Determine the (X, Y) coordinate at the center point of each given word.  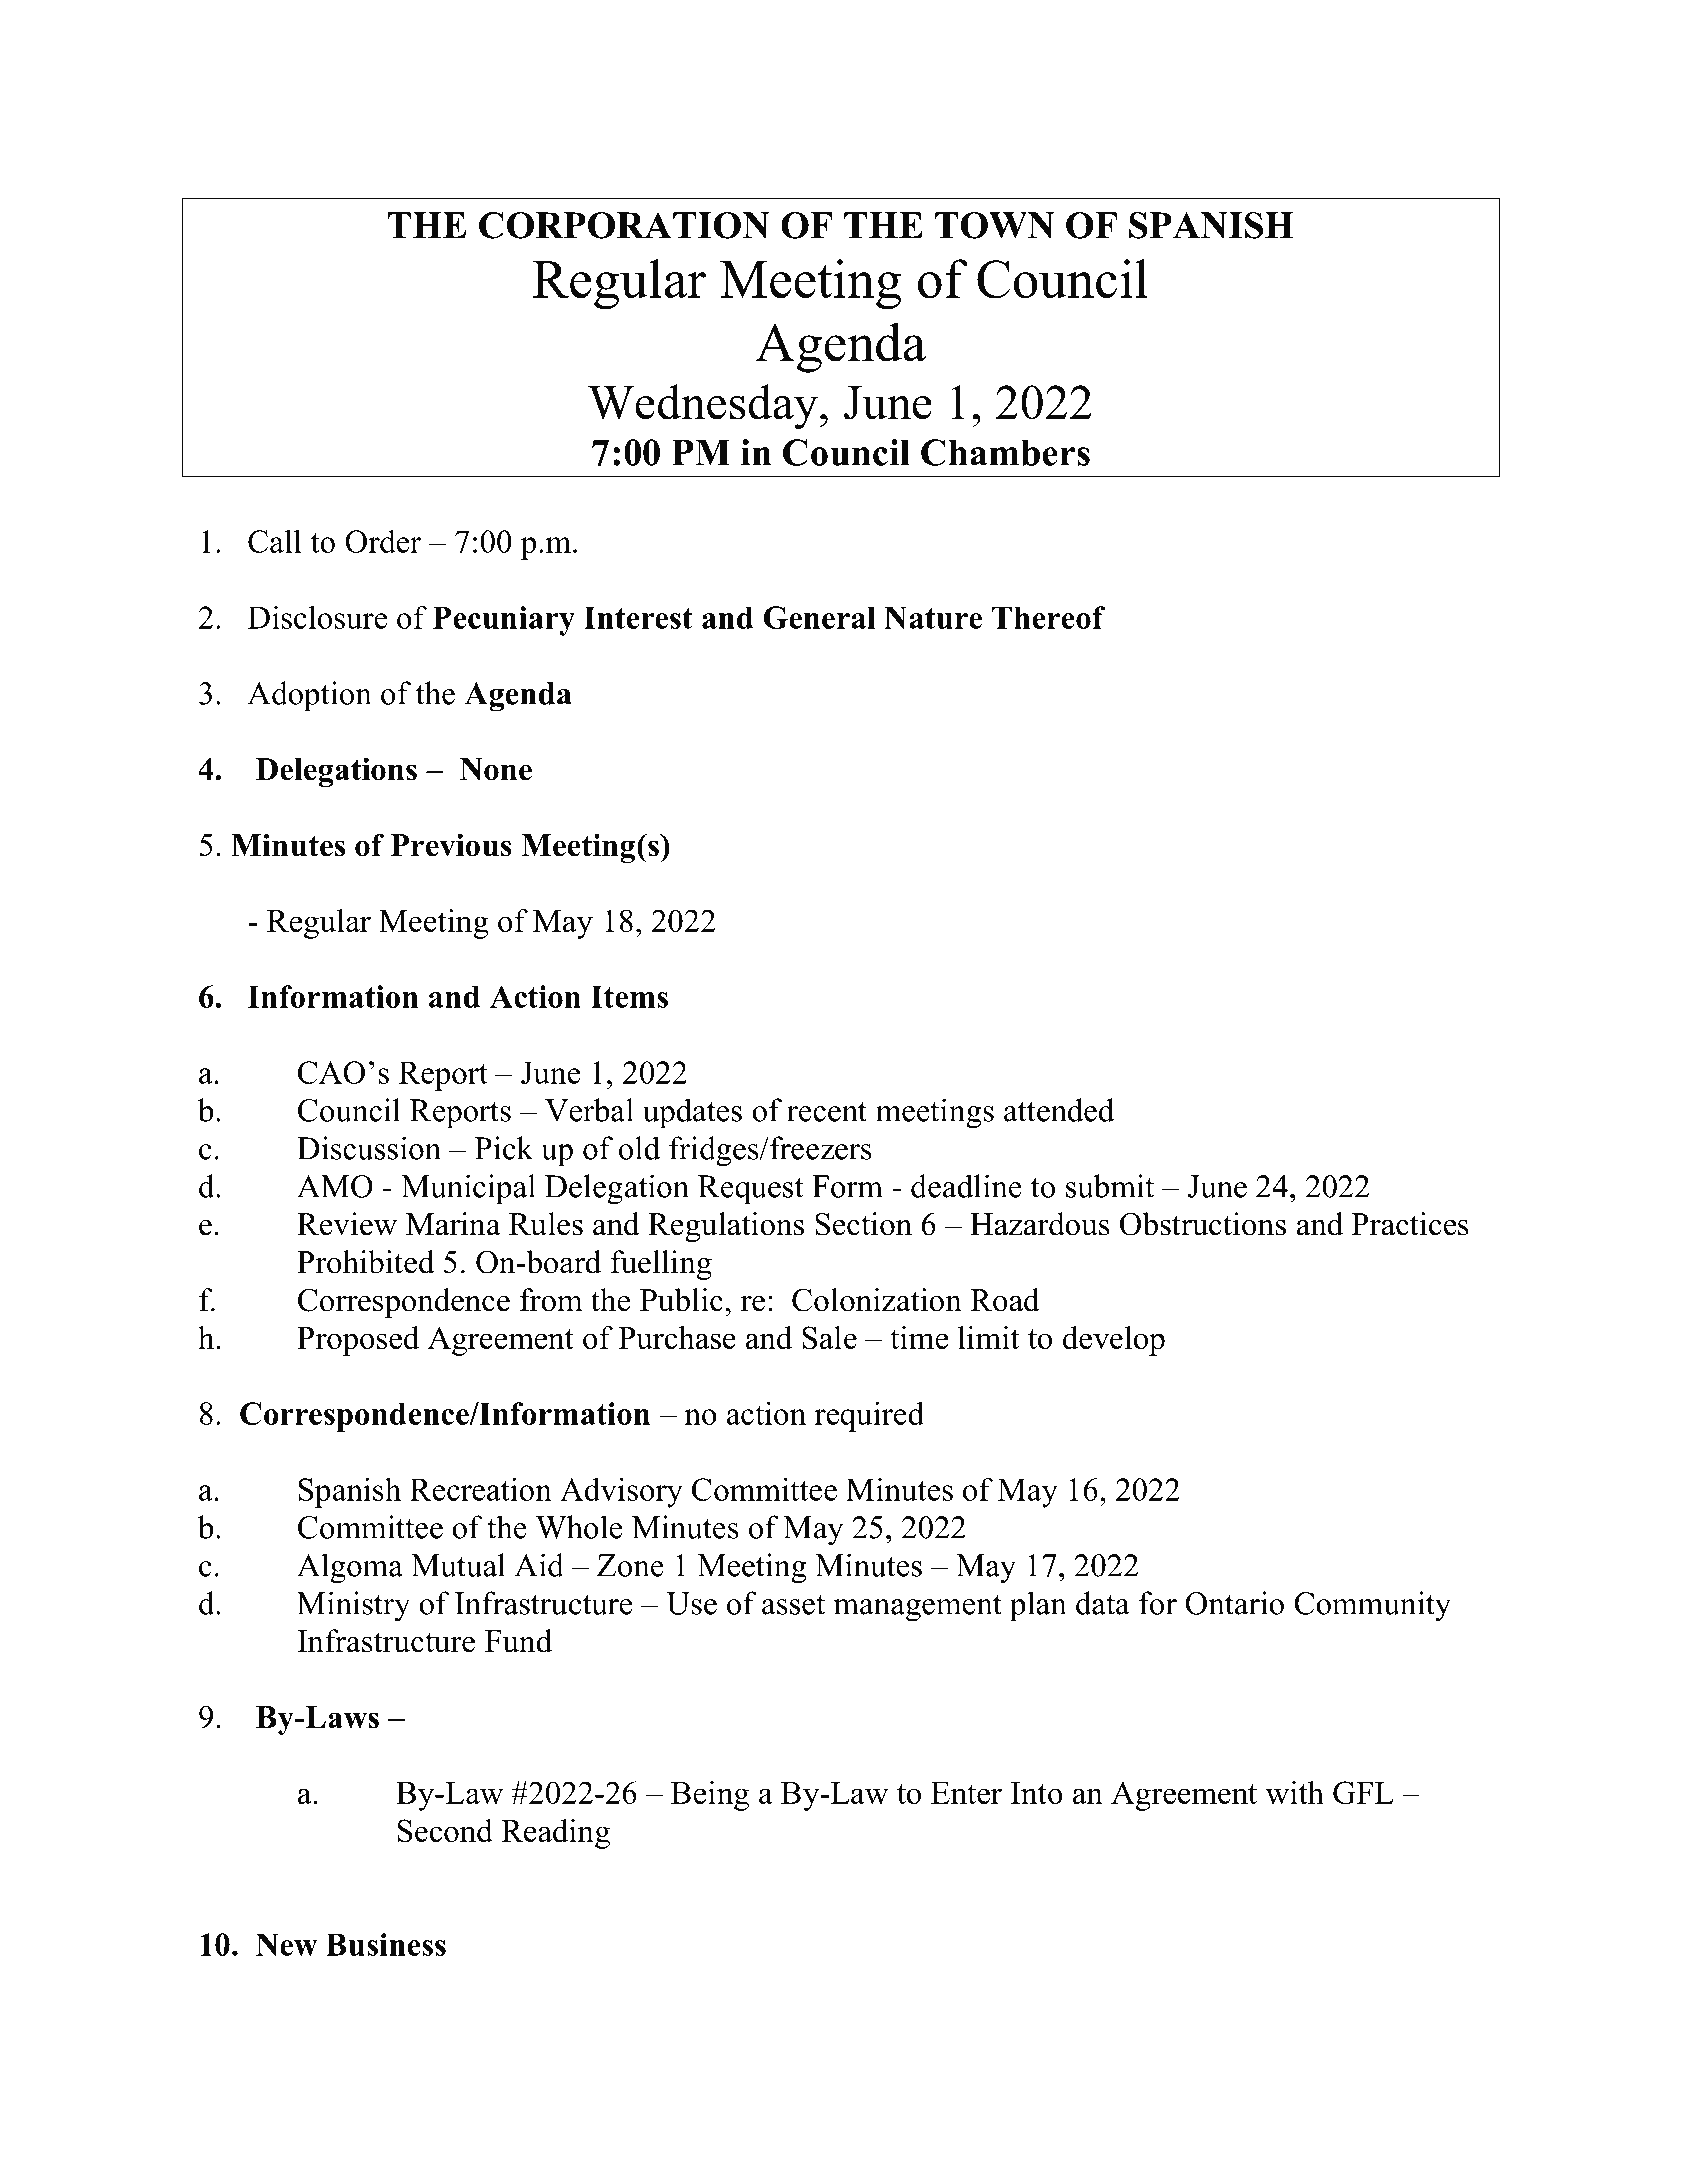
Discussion (369, 1148)
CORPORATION (624, 225)
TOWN (994, 225)
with (1295, 1792)
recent (827, 1112)
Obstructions (1203, 1224)
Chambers (1005, 452)
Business (386, 1944)
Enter (966, 1793)
